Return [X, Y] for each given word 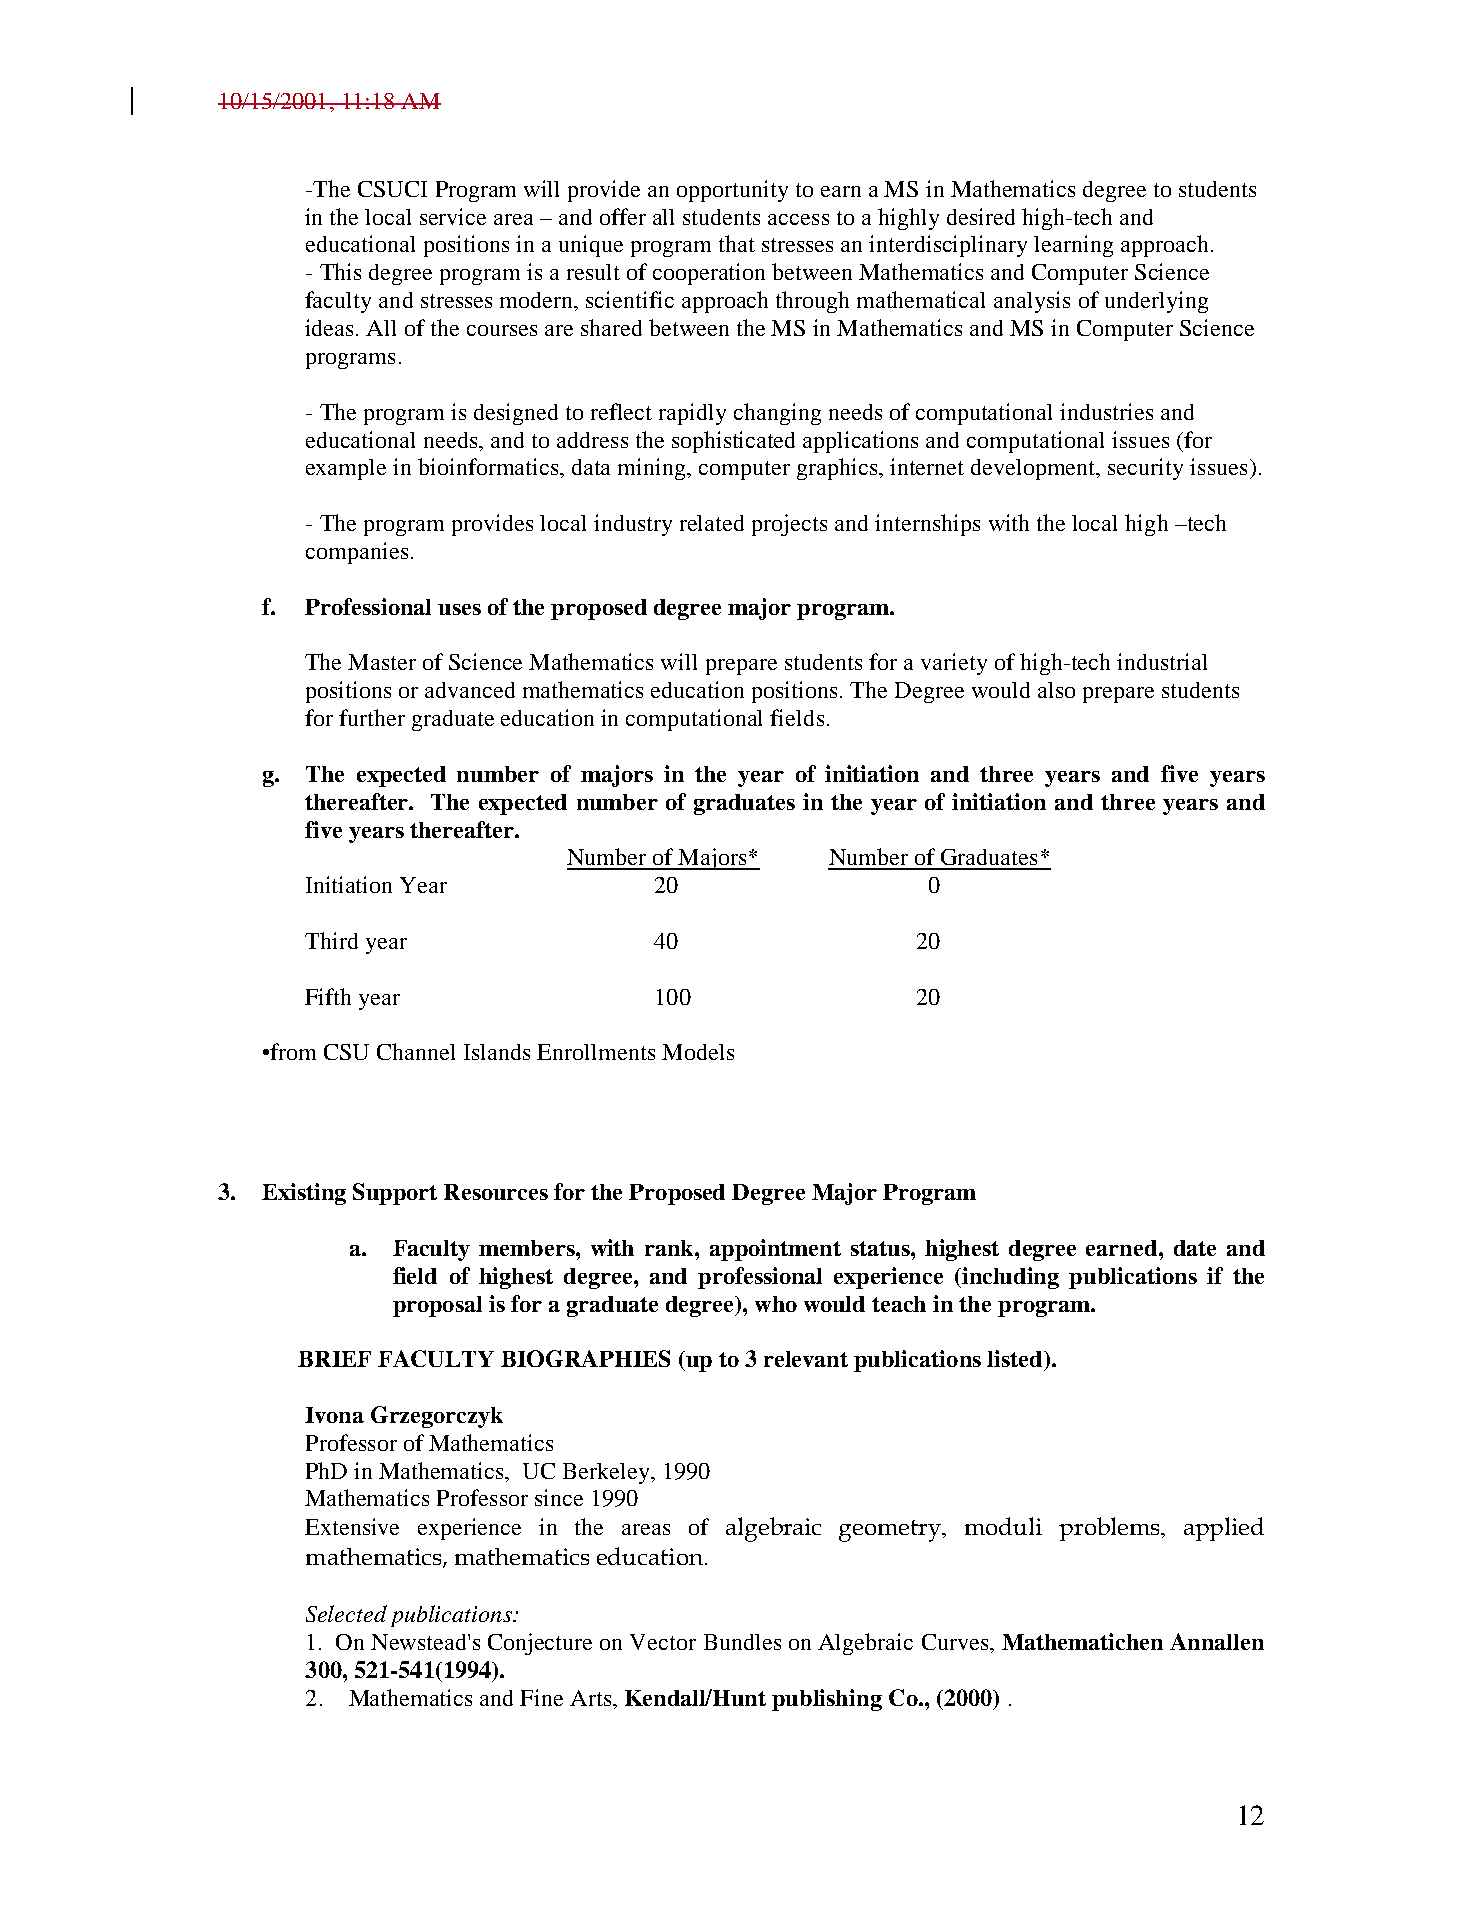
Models [698, 1052]
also [1056, 690]
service [453, 216]
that [737, 243]
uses [459, 609]
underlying [1156, 302]
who [776, 1304]
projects [789, 525]
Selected [346, 1613]
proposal [437, 1306]
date [1195, 1248]
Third [331, 940]
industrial [1162, 661]
